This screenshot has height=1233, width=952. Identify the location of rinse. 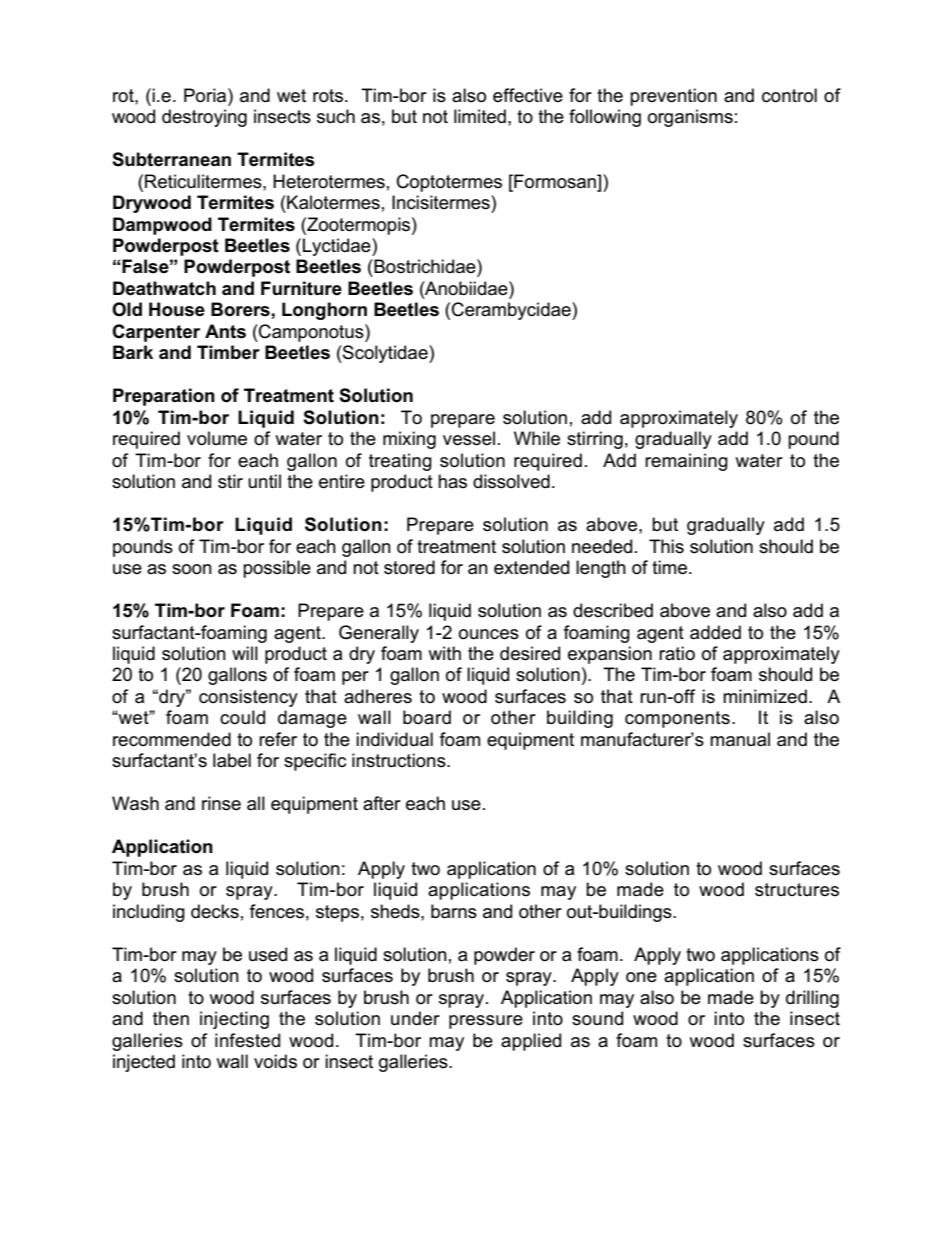
(221, 803).
